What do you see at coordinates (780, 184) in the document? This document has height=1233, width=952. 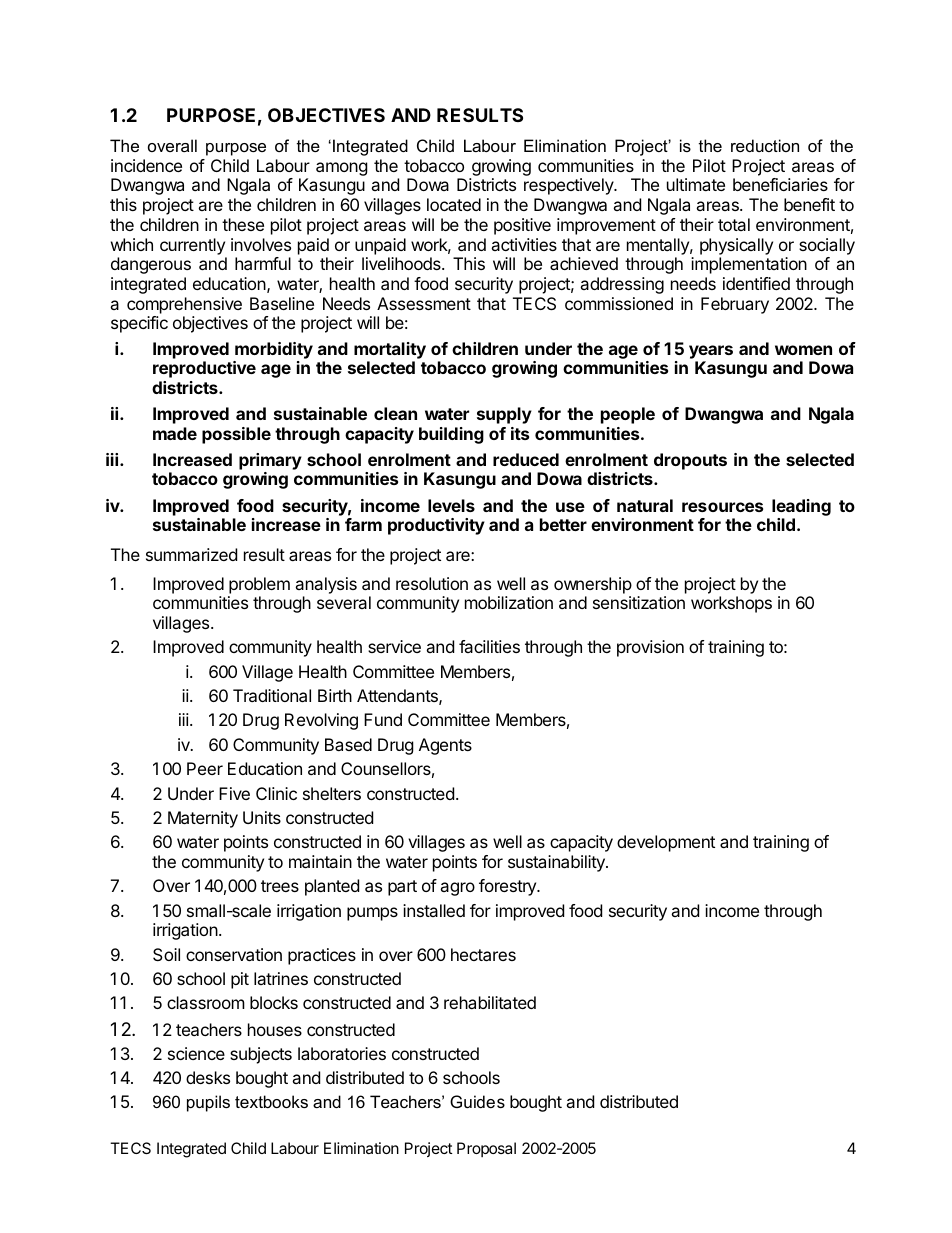 I see `beneficiaries` at bounding box center [780, 184].
